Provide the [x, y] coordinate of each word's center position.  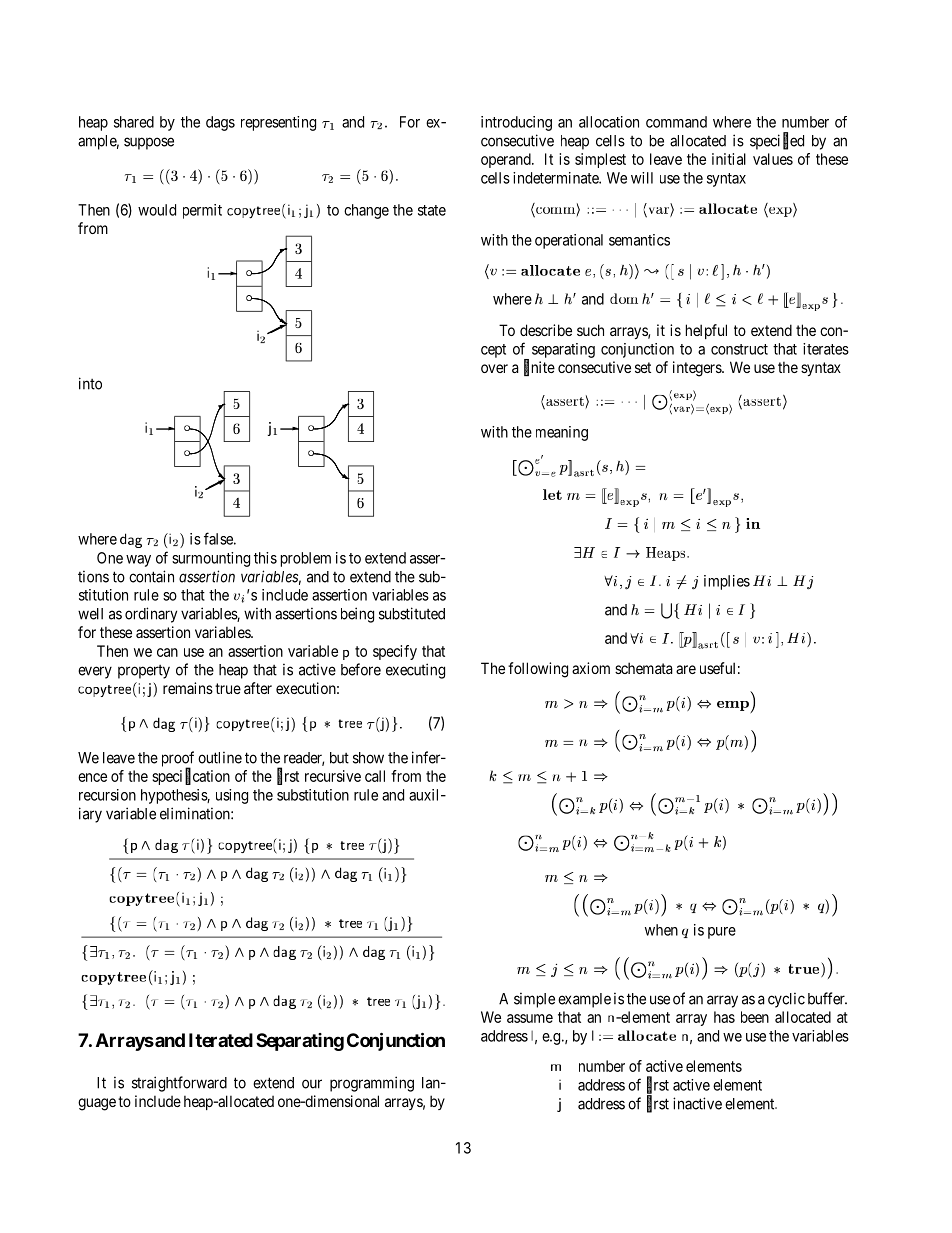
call [375, 776]
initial [729, 159]
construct [739, 349]
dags [220, 123]
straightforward [179, 1084]
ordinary [151, 615]
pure [722, 933]
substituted [412, 613]
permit [202, 211]
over [494, 368]
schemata [644, 668]
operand [507, 160]
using [232, 796]
